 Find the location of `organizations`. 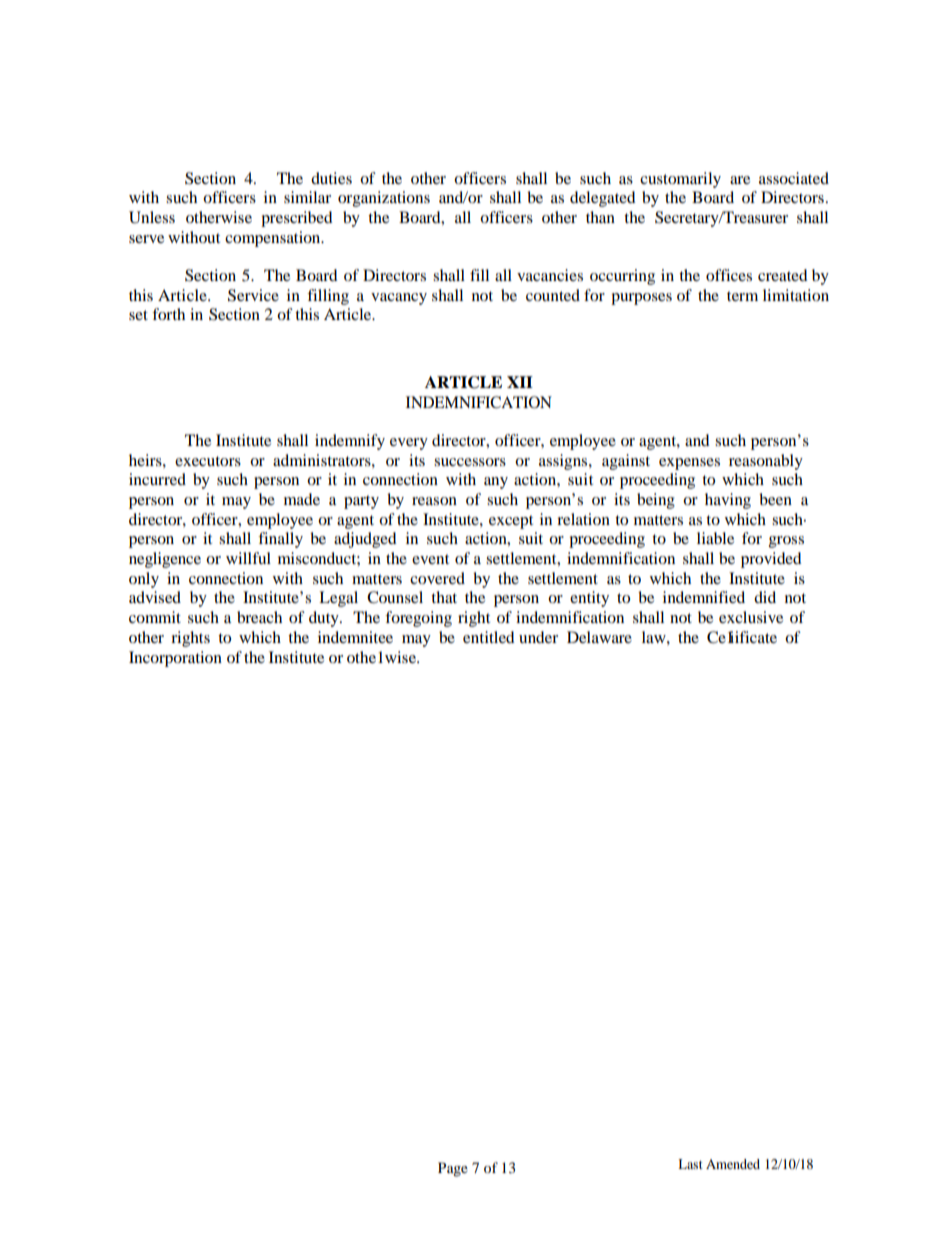

organizations is located at coordinates (384, 199).
